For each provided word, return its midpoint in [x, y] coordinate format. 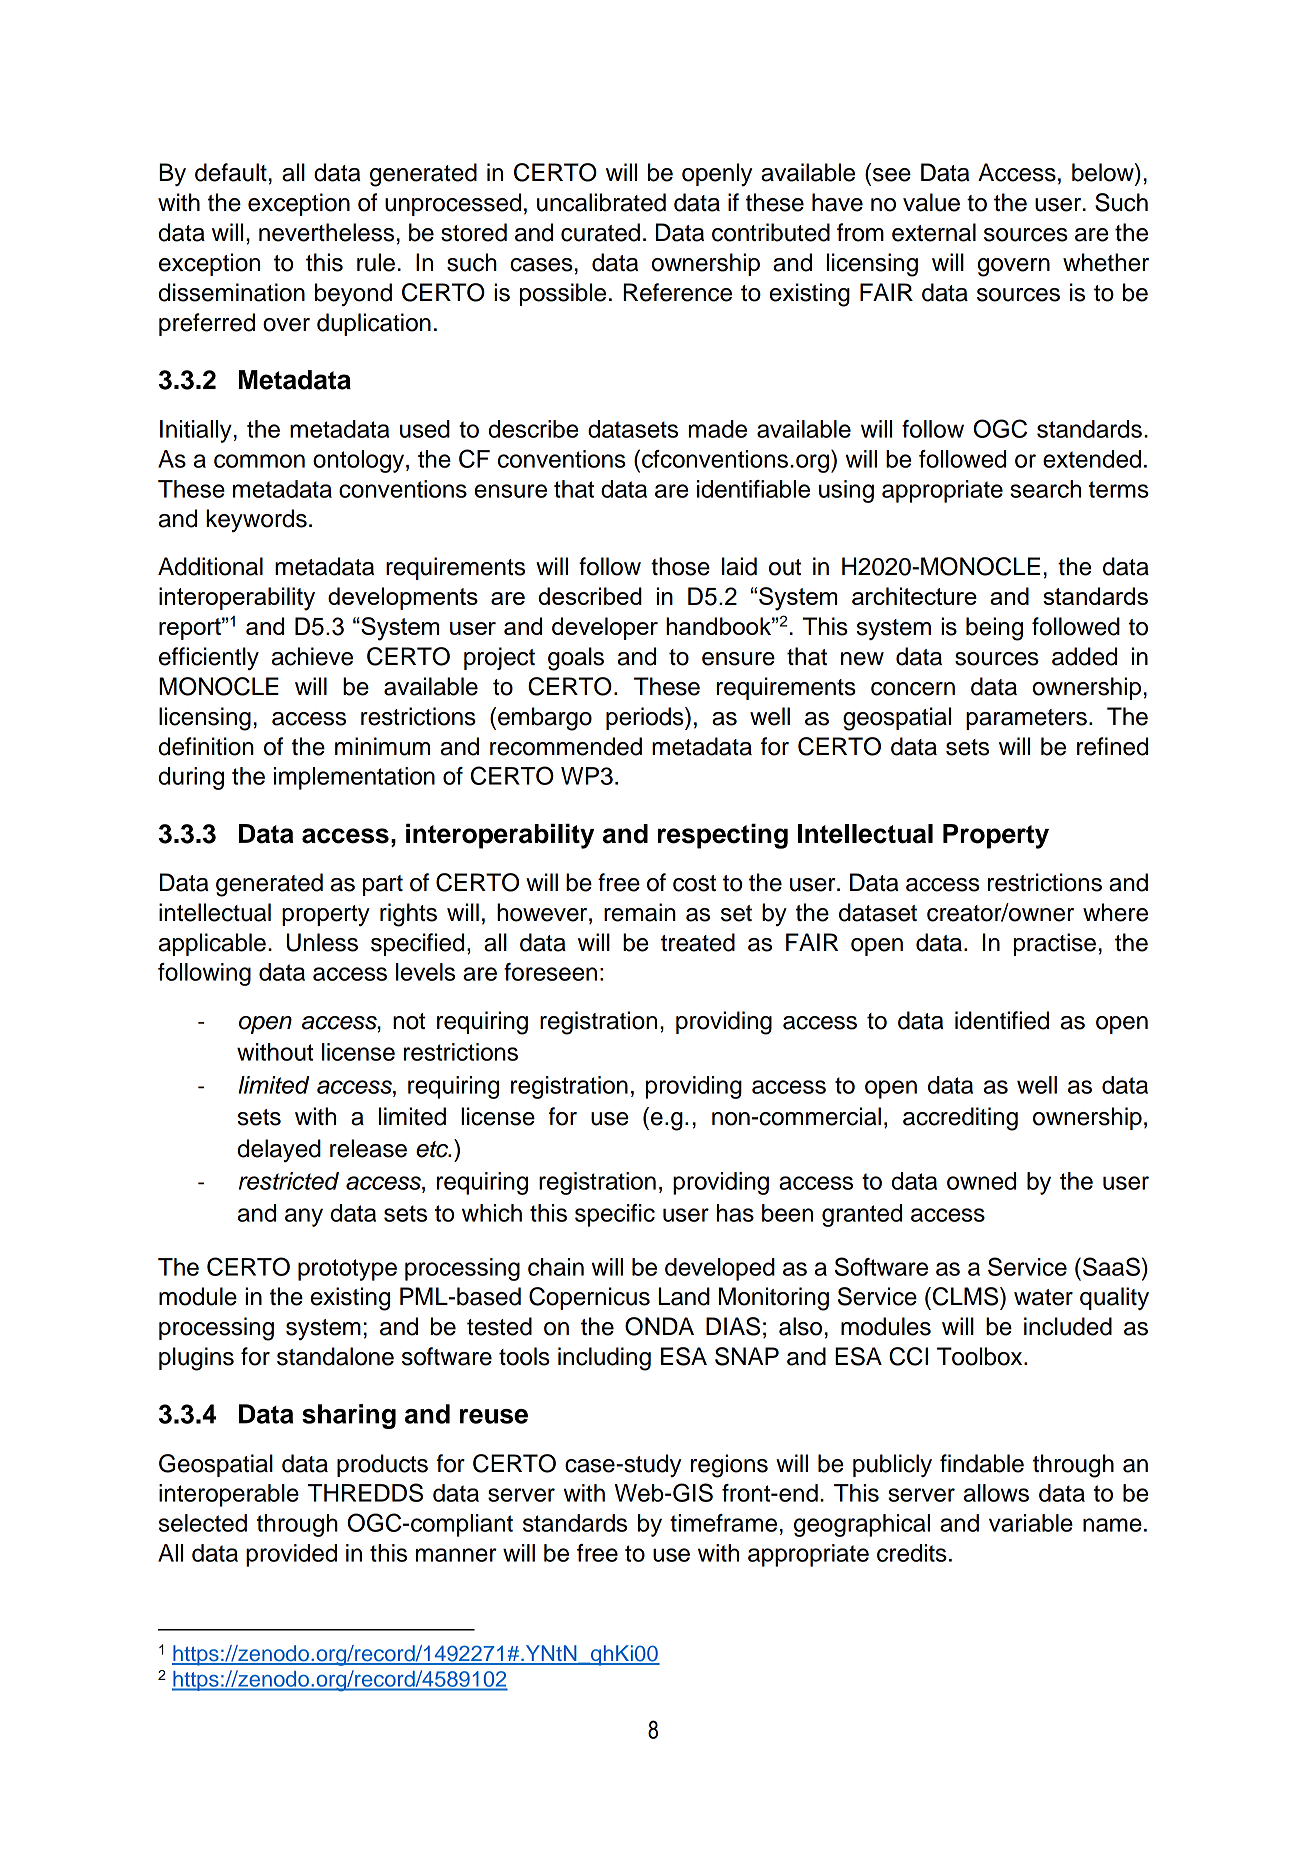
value [931, 202]
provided [291, 1555]
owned [981, 1181]
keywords [256, 520]
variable [1031, 1523]
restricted [289, 1181]
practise [1055, 944]
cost [694, 883]
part [383, 885]
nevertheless [326, 232]
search [1045, 489]
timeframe [723, 1523]
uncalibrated [601, 202]
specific [615, 1215]
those [680, 566]
